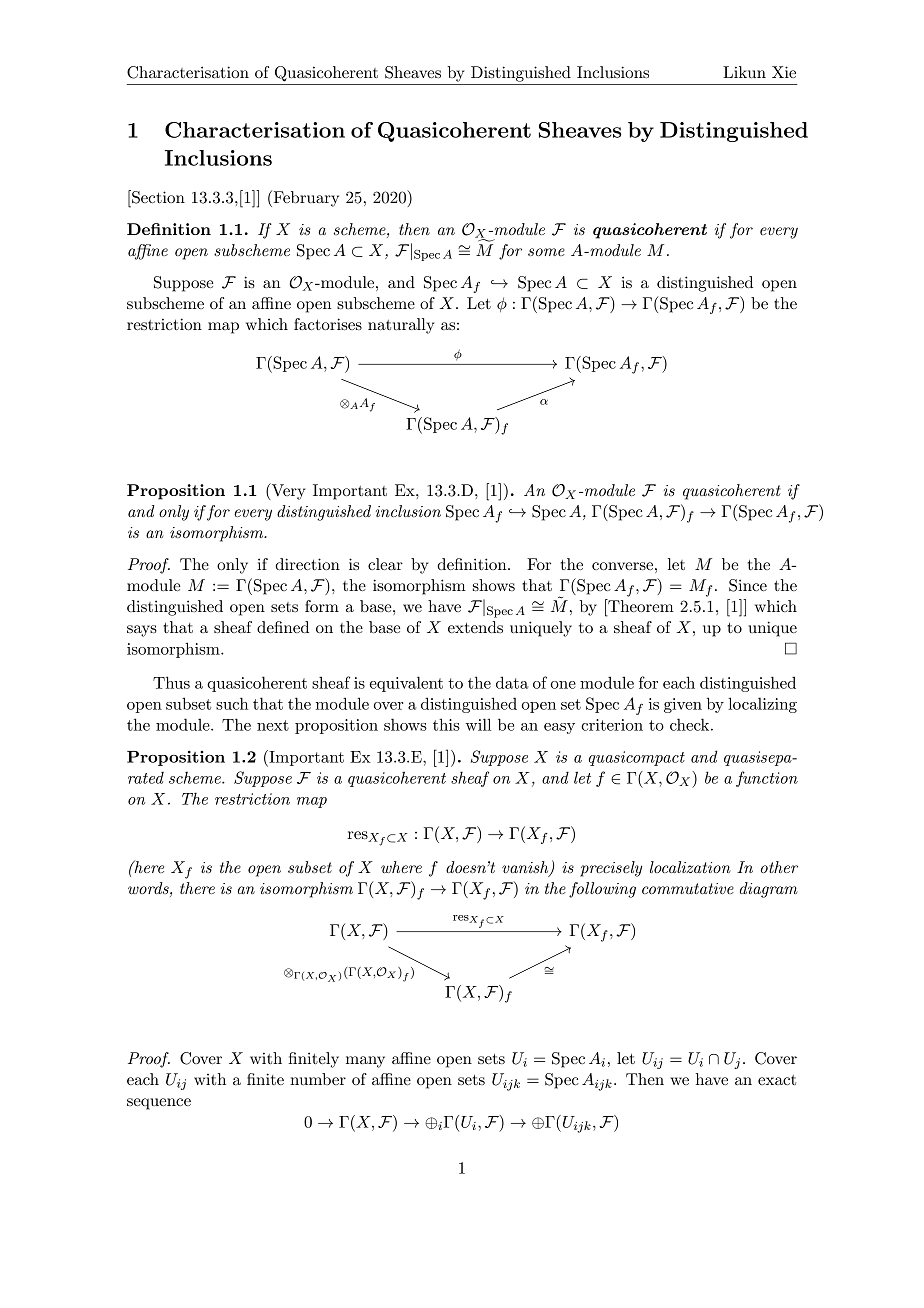  I want to click on defined, so click(283, 627).
